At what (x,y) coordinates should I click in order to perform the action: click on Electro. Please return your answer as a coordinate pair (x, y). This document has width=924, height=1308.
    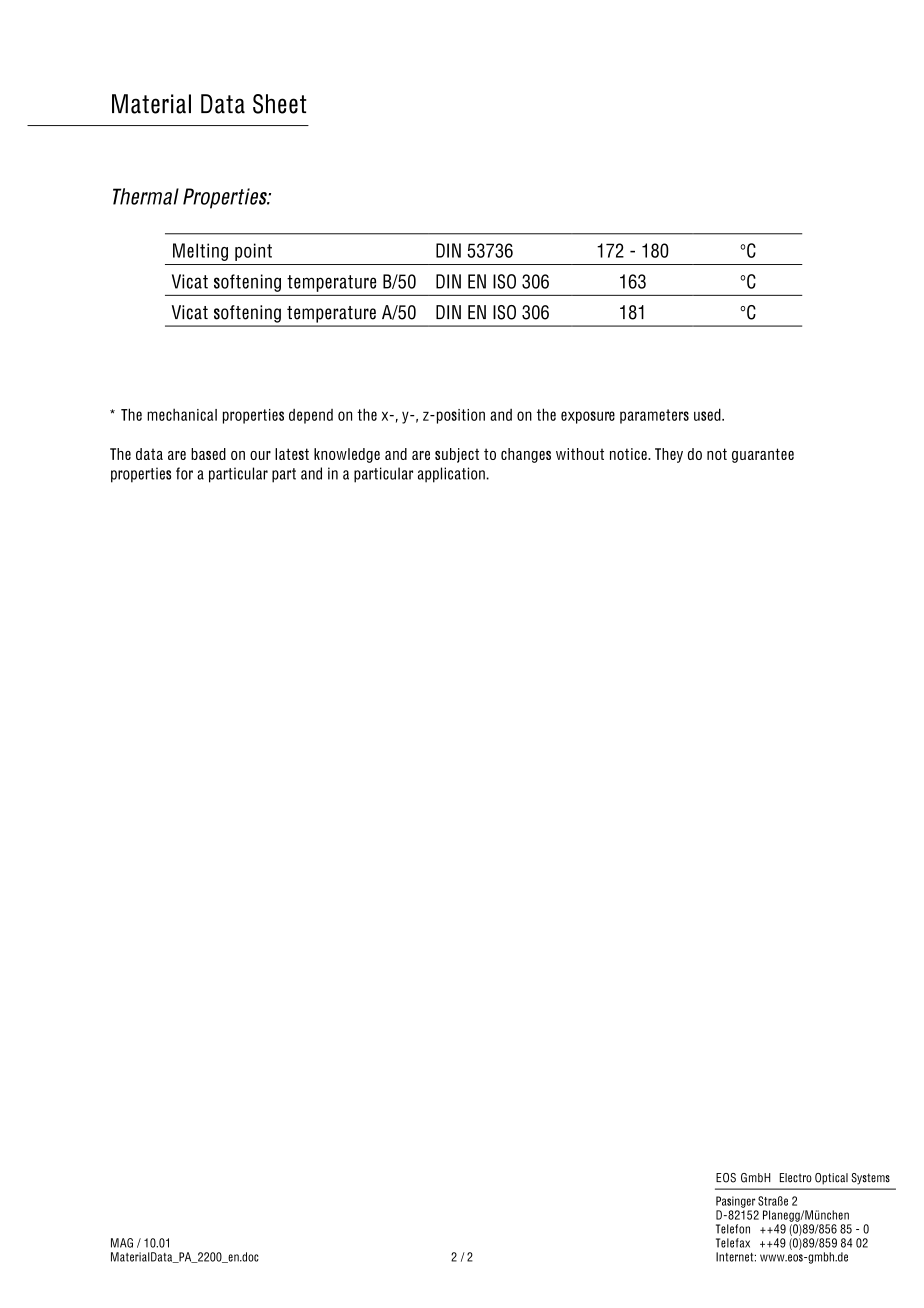
    Looking at the image, I should click on (796, 1178).
